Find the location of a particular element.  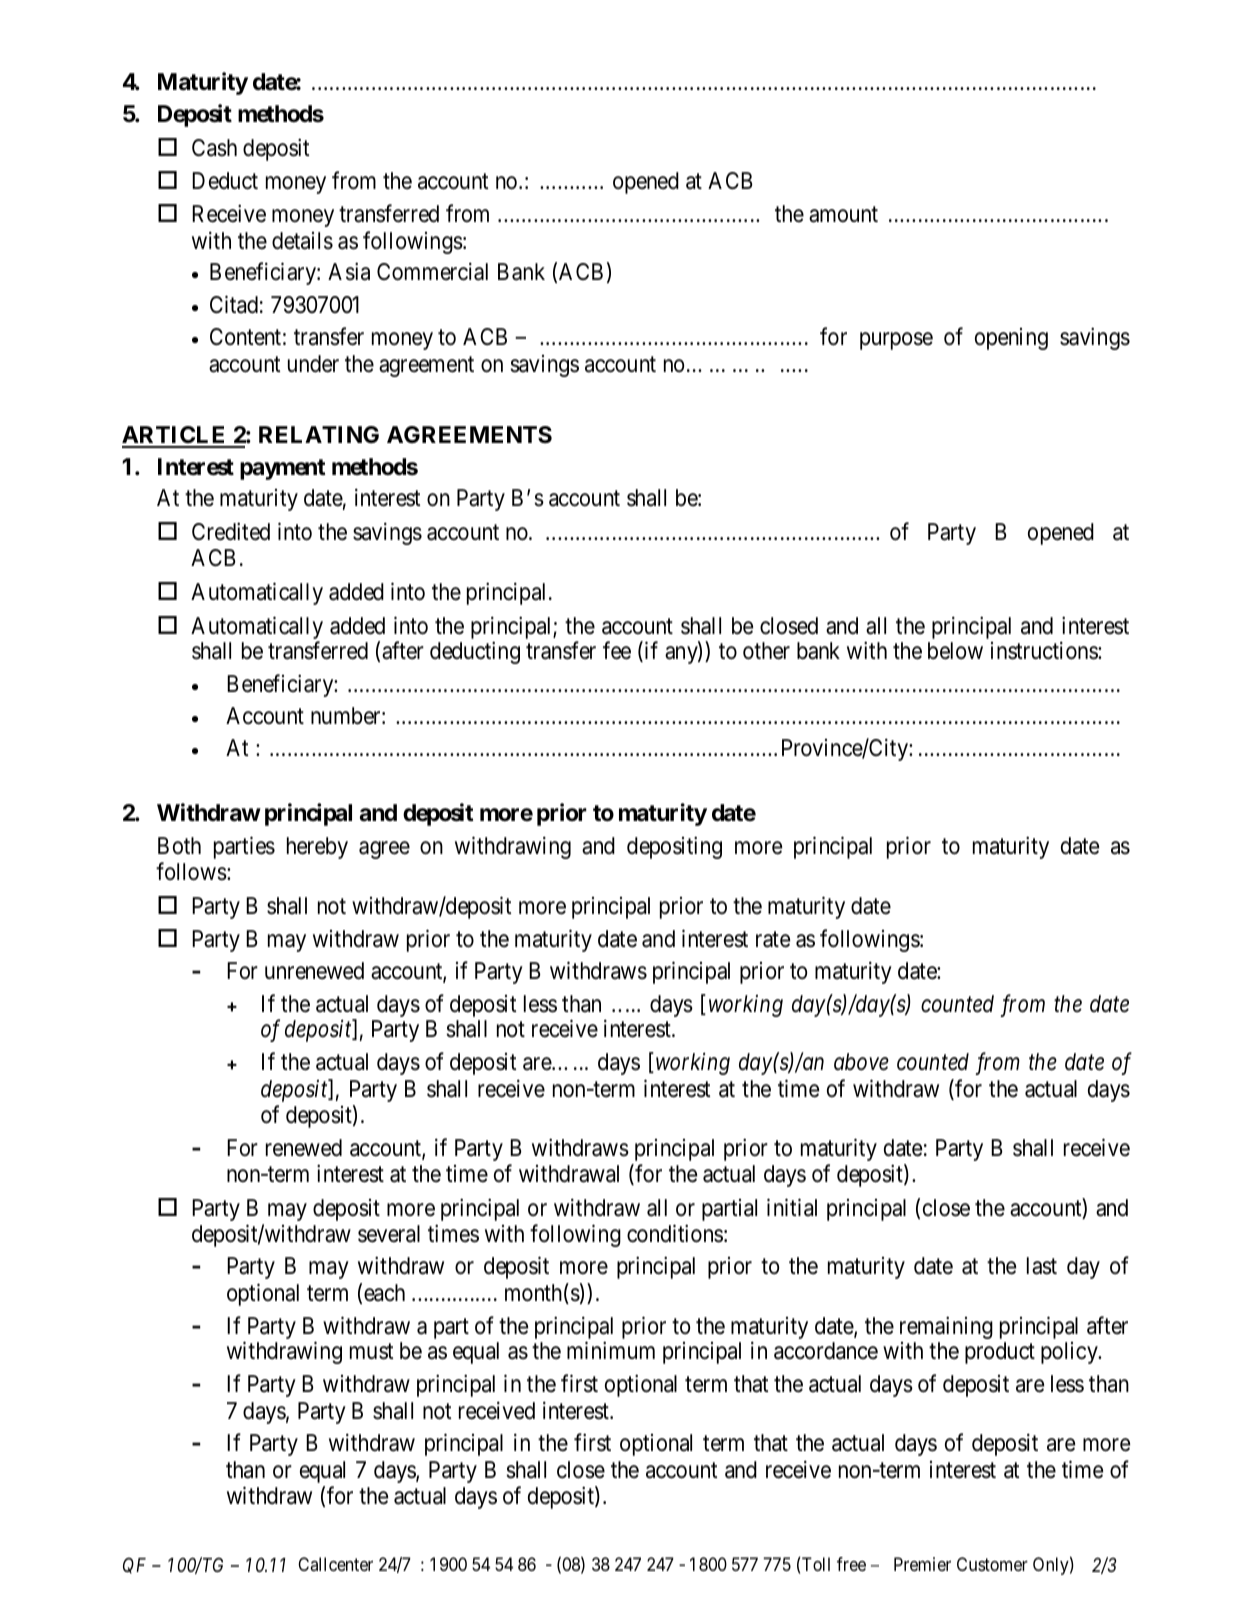

hereby is located at coordinates (317, 848).
